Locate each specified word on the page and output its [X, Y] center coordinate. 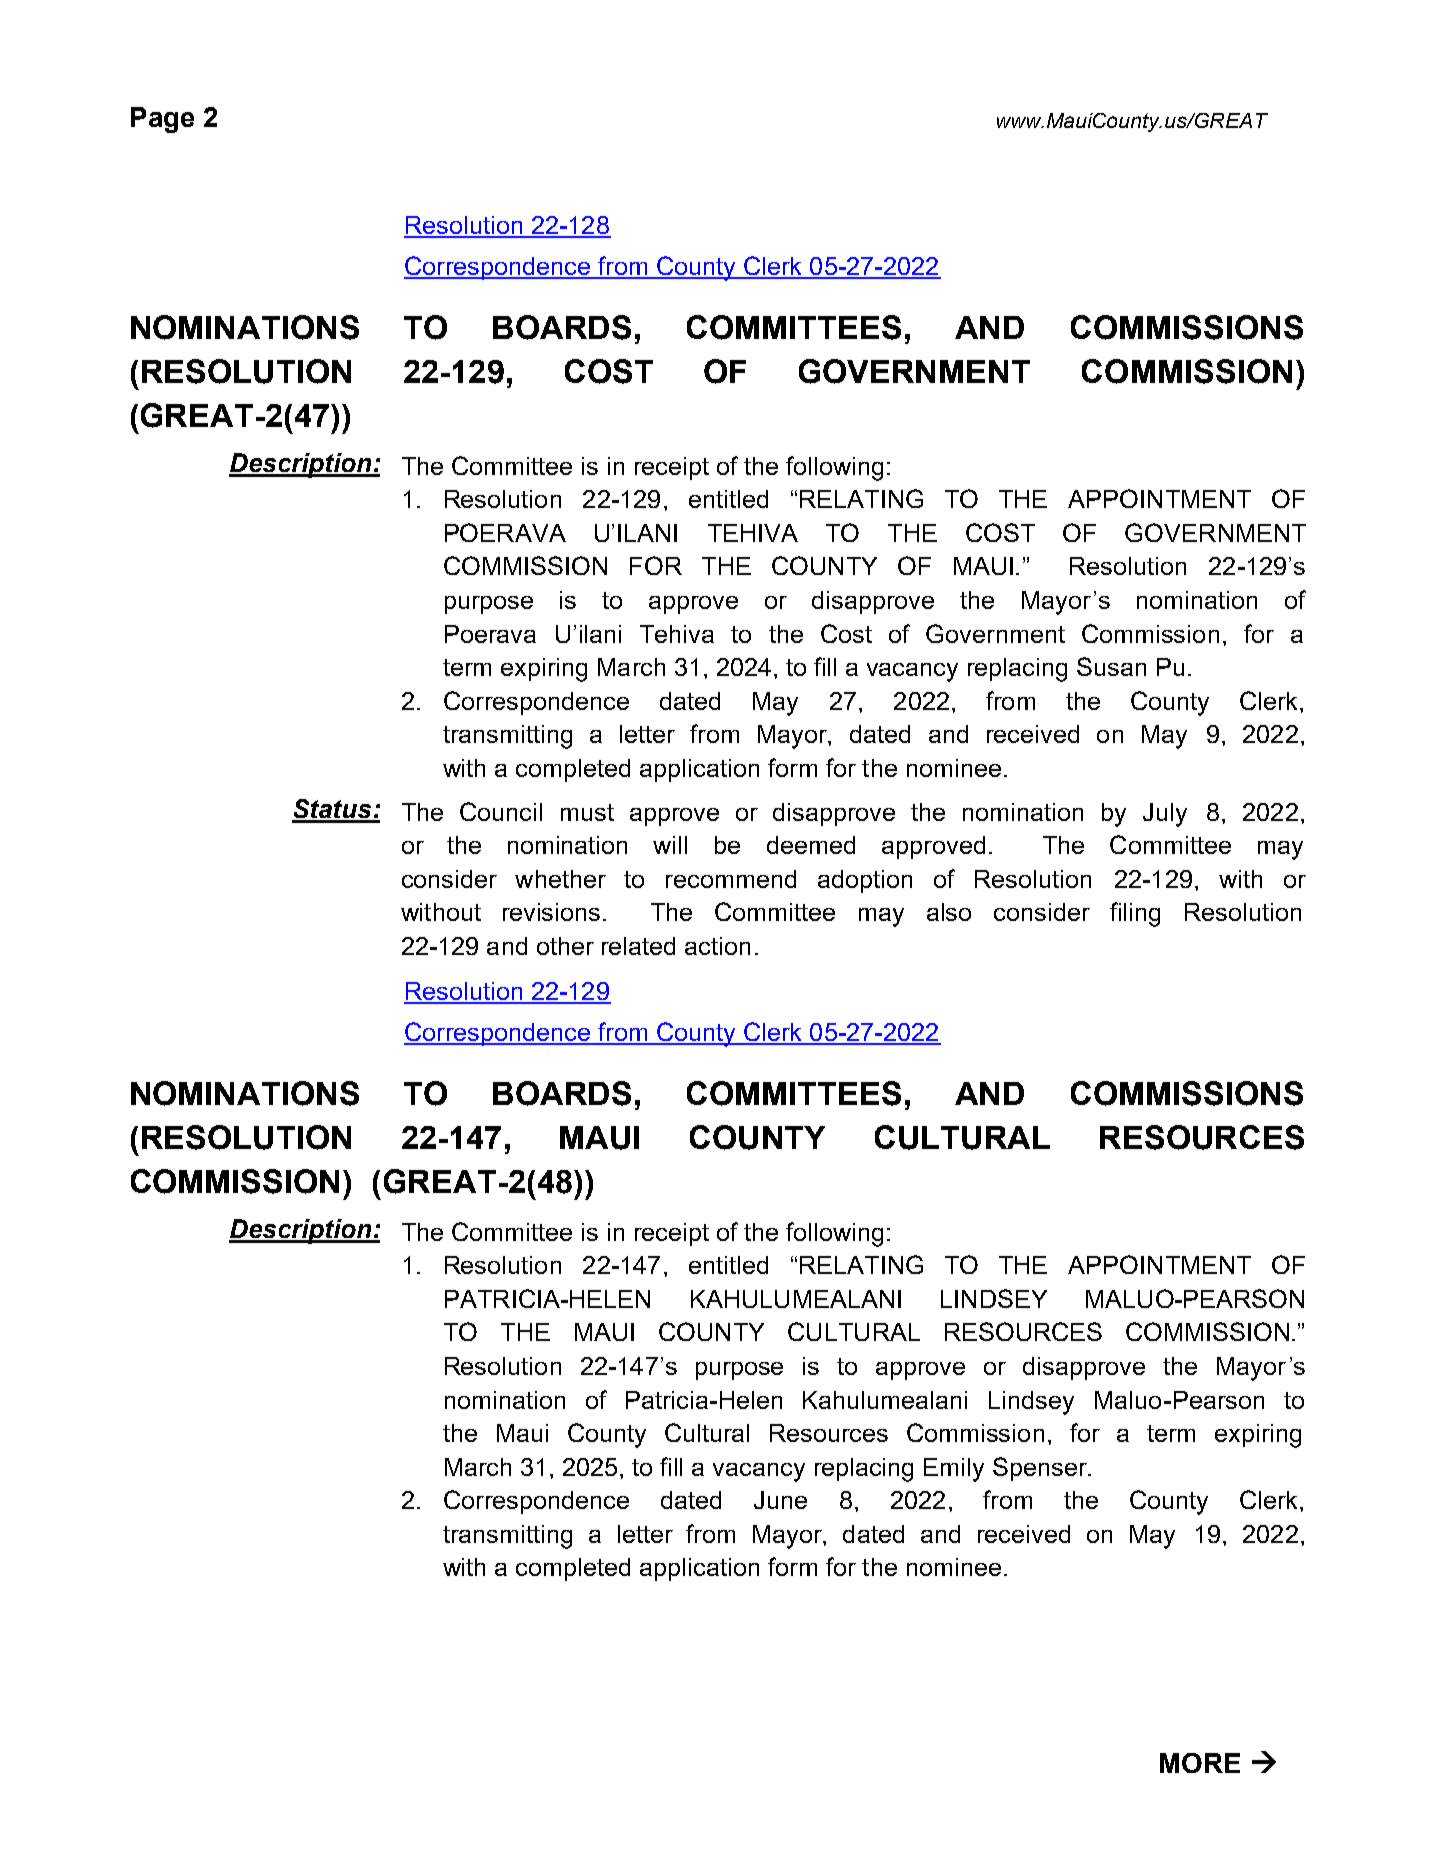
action [717, 946]
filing [1135, 914]
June [780, 1500]
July [1165, 815]
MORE [1200, 1763]
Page [162, 120]
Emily [954, 1470]
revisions [551, 912]
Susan [1111, 666]
